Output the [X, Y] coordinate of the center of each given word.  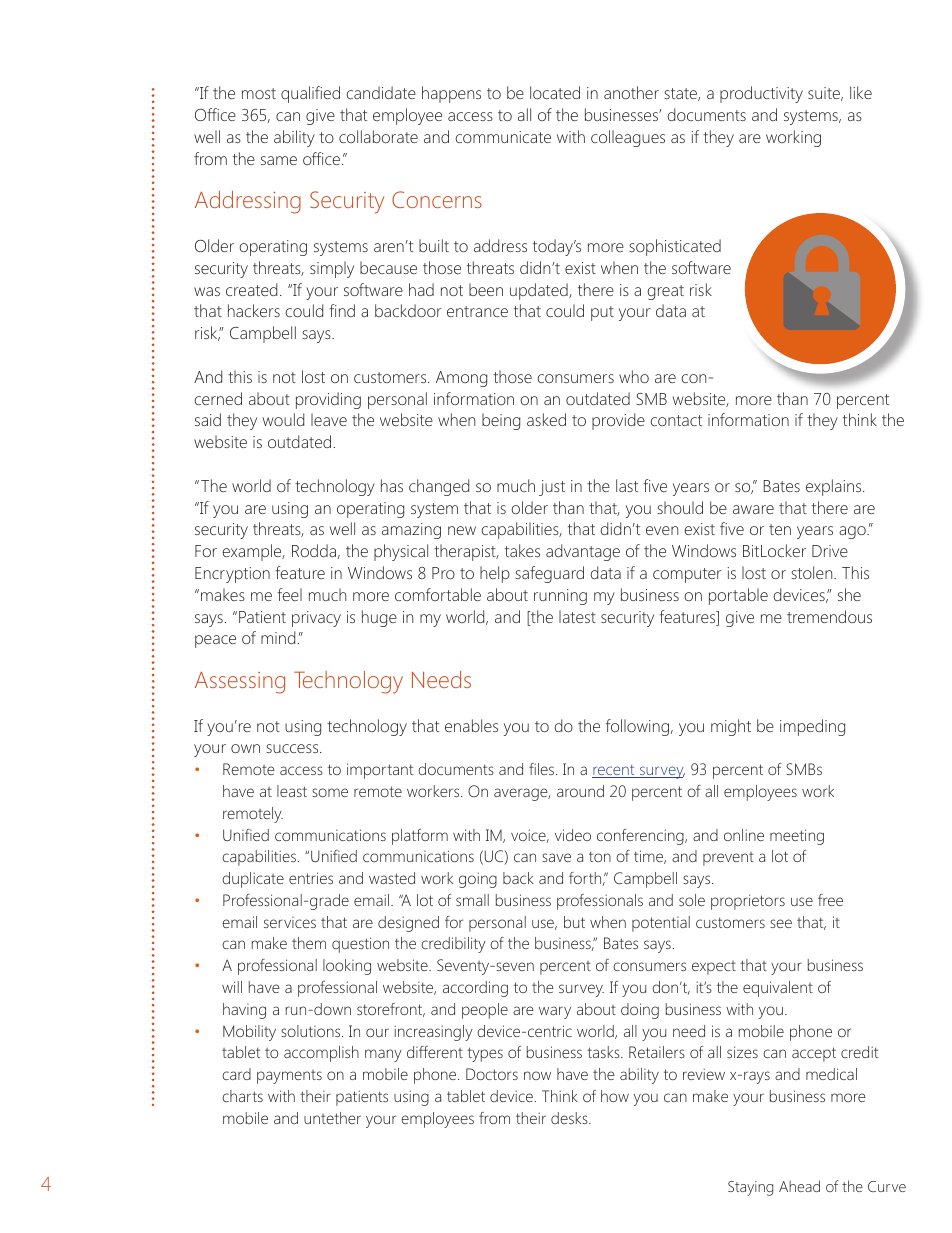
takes [522, 550]
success [293, 748]
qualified [310, 94]
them [309, 943]
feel [289, 594]
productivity [761, 94]
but [574, 922]
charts [242, 1096]
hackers [254, 310]
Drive [830, 551]
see [781, 923]
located [555, 92]
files [543, 769]
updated [540, 291]
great [665, 292]
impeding [812, 727]
